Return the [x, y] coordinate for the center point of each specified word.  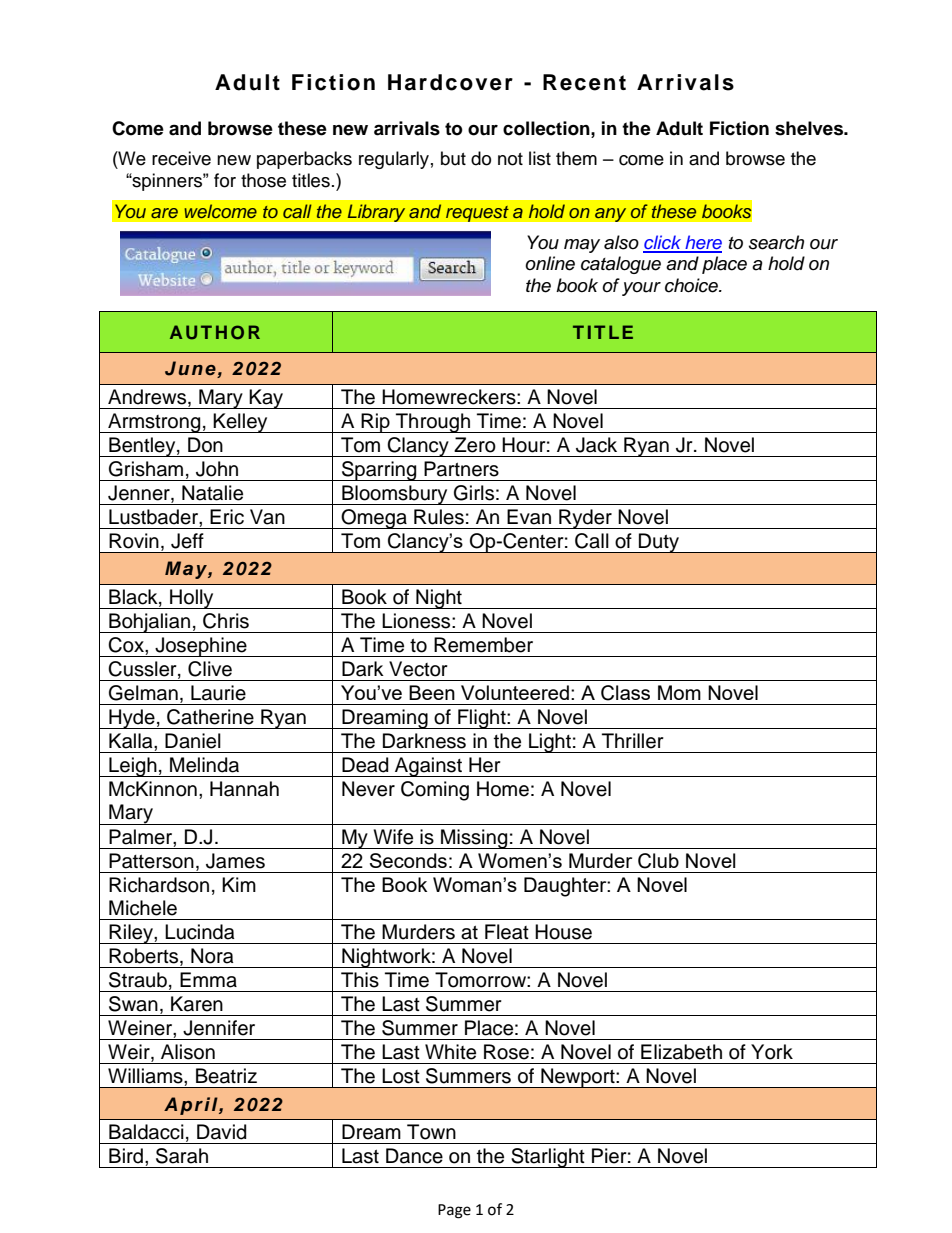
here [702, 243]
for [225, 180]
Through [433, 423]
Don [205, 445]
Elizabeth [681, 1052]
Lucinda [199, 932]
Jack [596, 445]
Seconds [408, 860]
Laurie [218, 693]
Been [432, 692]
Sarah [182, 1156]
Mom [679, 692]
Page [454, 1211]
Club [658, 861]
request [477, 213]
